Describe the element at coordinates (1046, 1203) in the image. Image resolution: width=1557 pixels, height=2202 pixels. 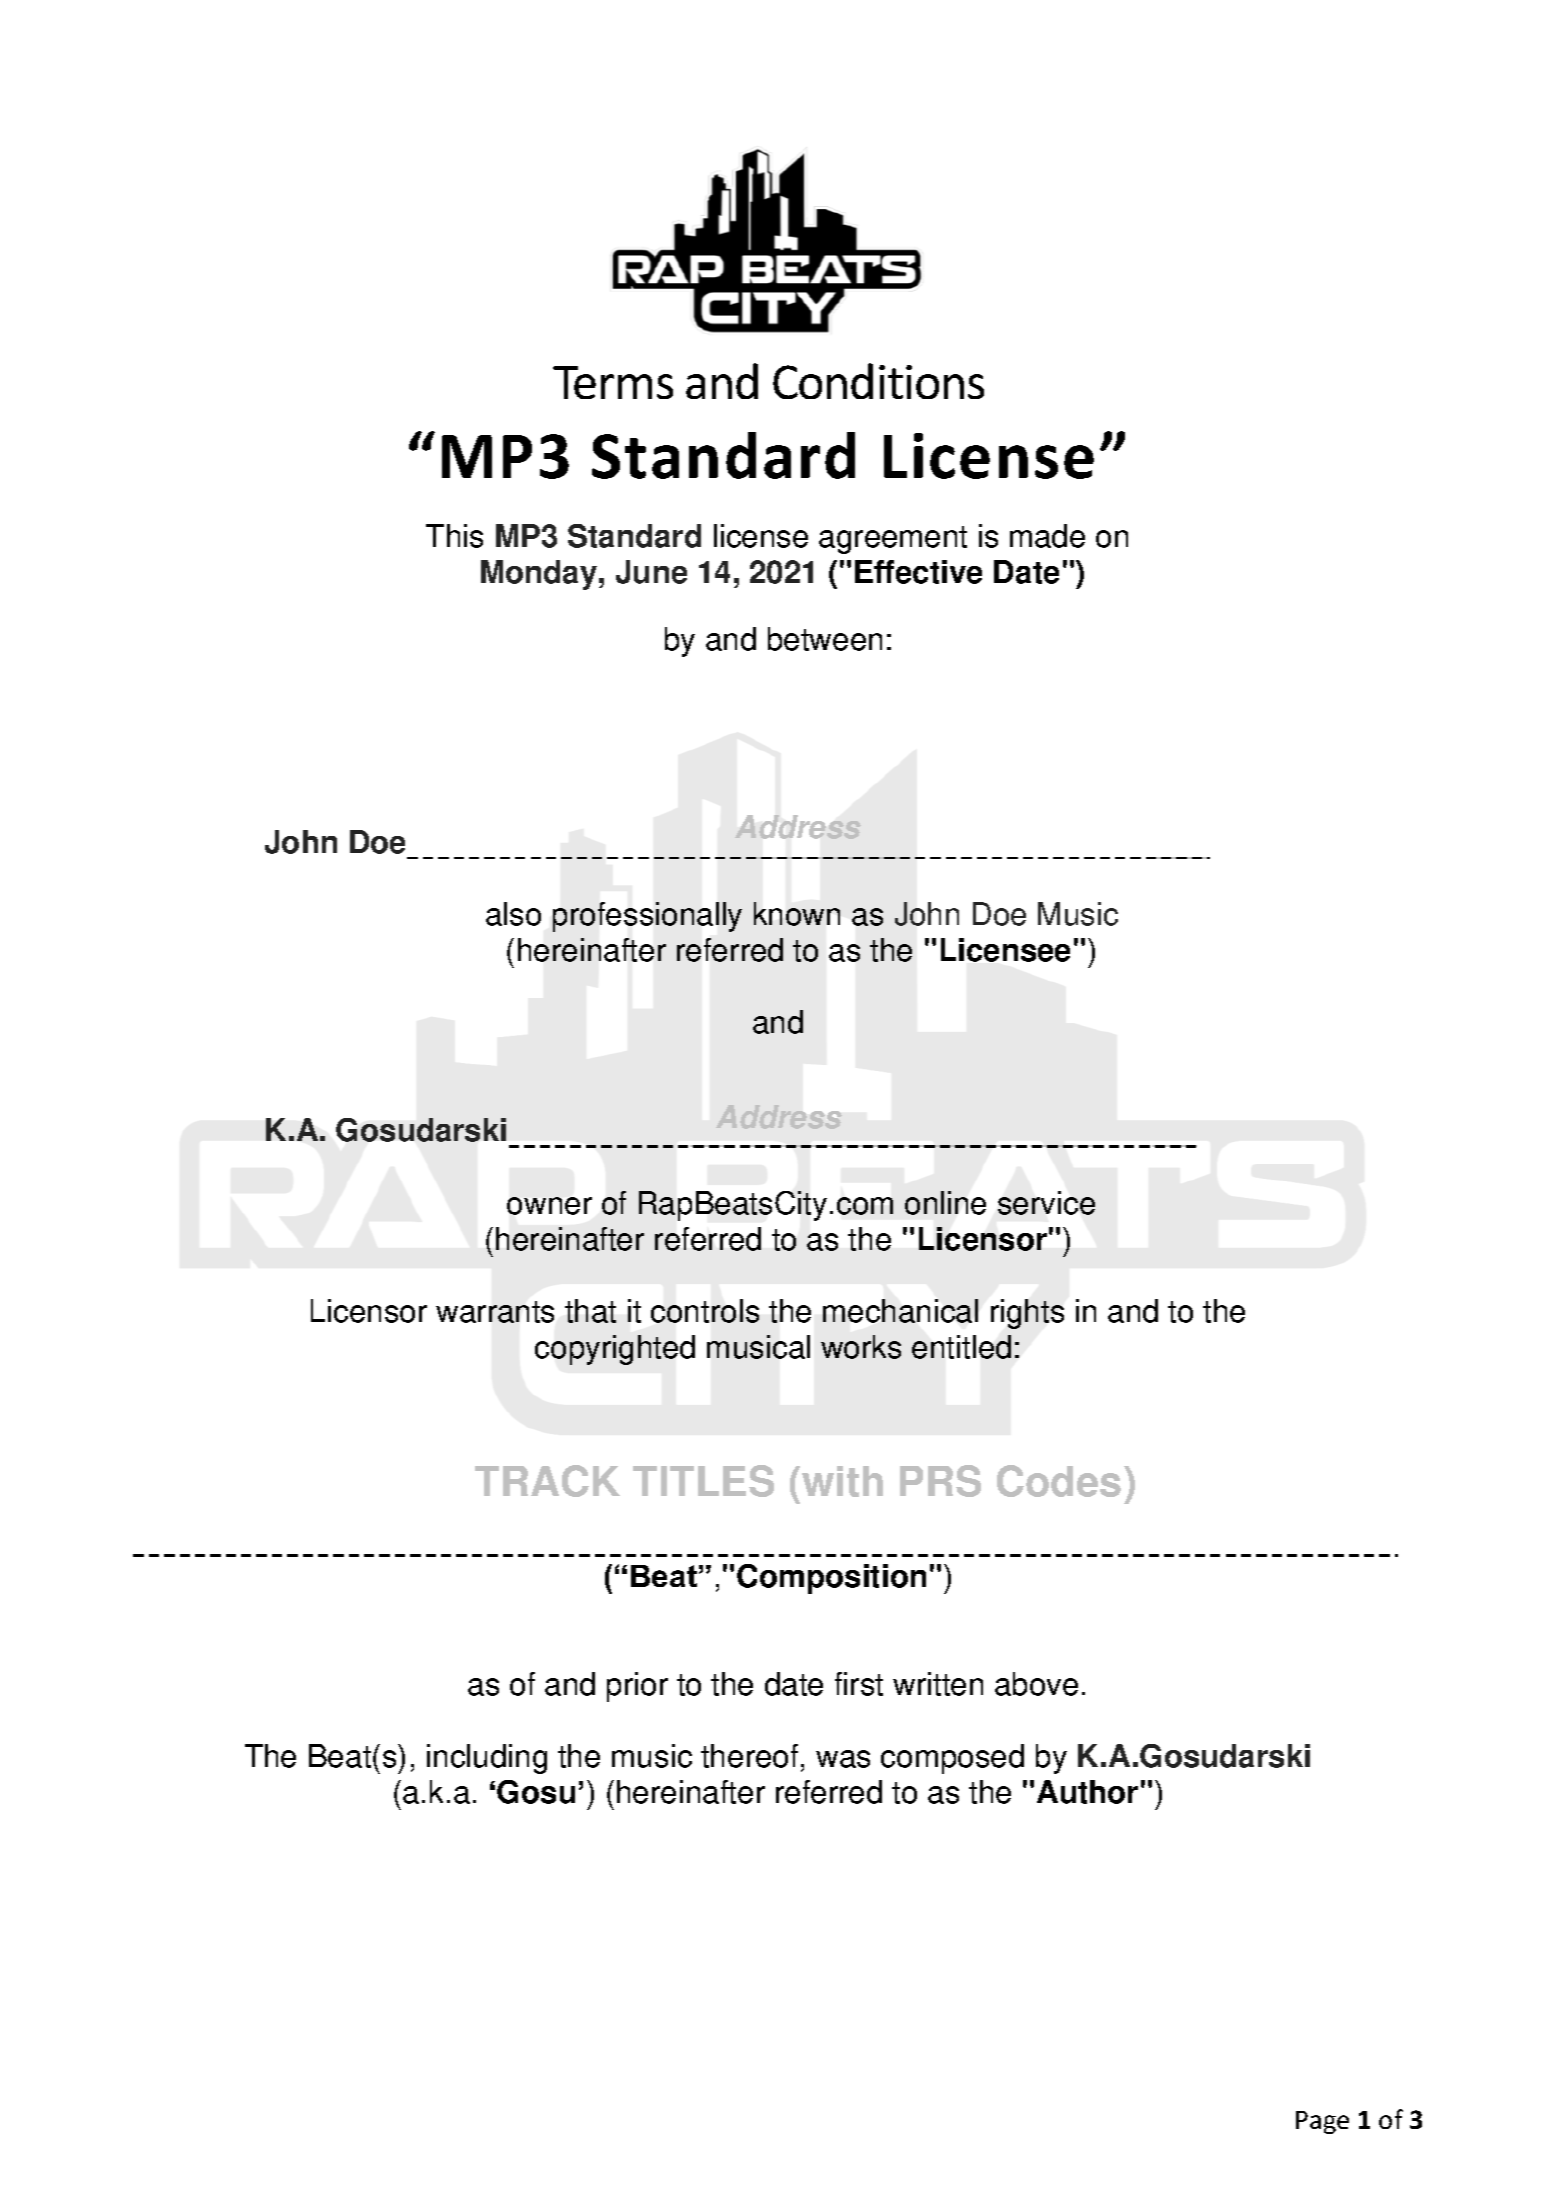
I see `service` at that location.
